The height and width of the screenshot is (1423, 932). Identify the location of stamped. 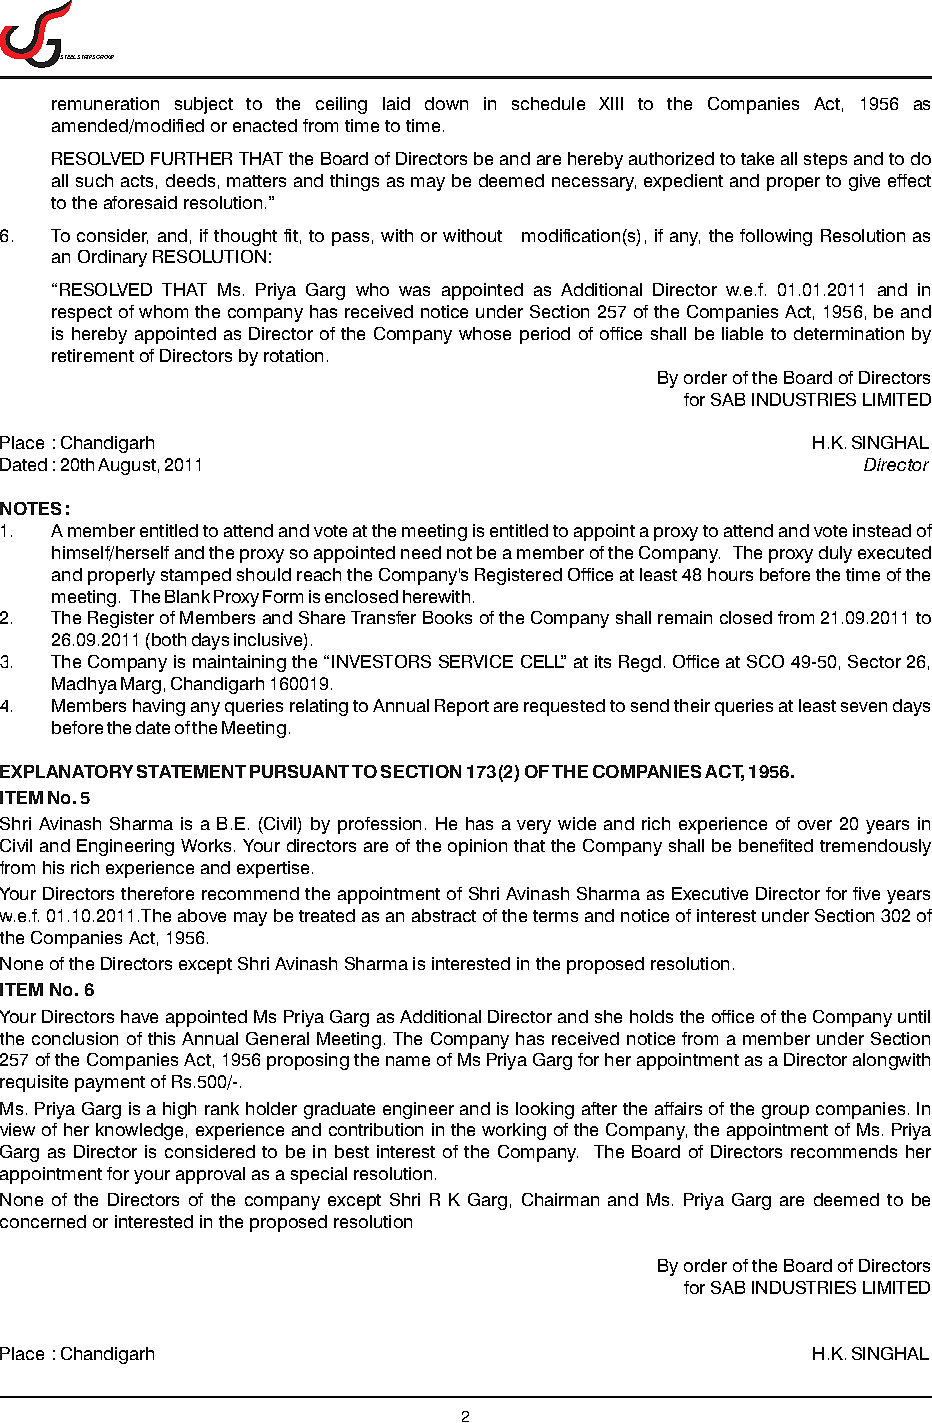
(196, 576).
